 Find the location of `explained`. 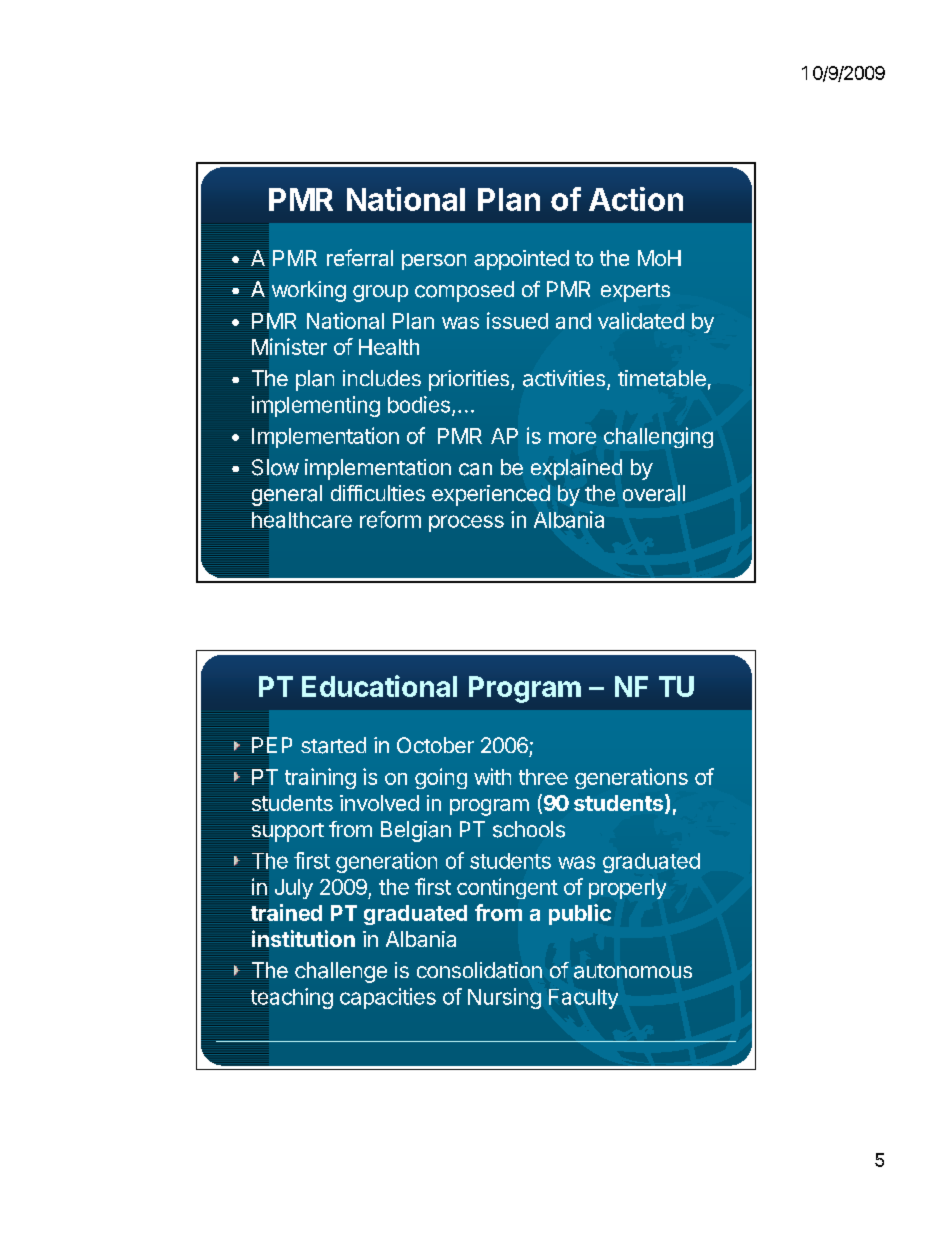

explained is located at coordinates (576, 469).
